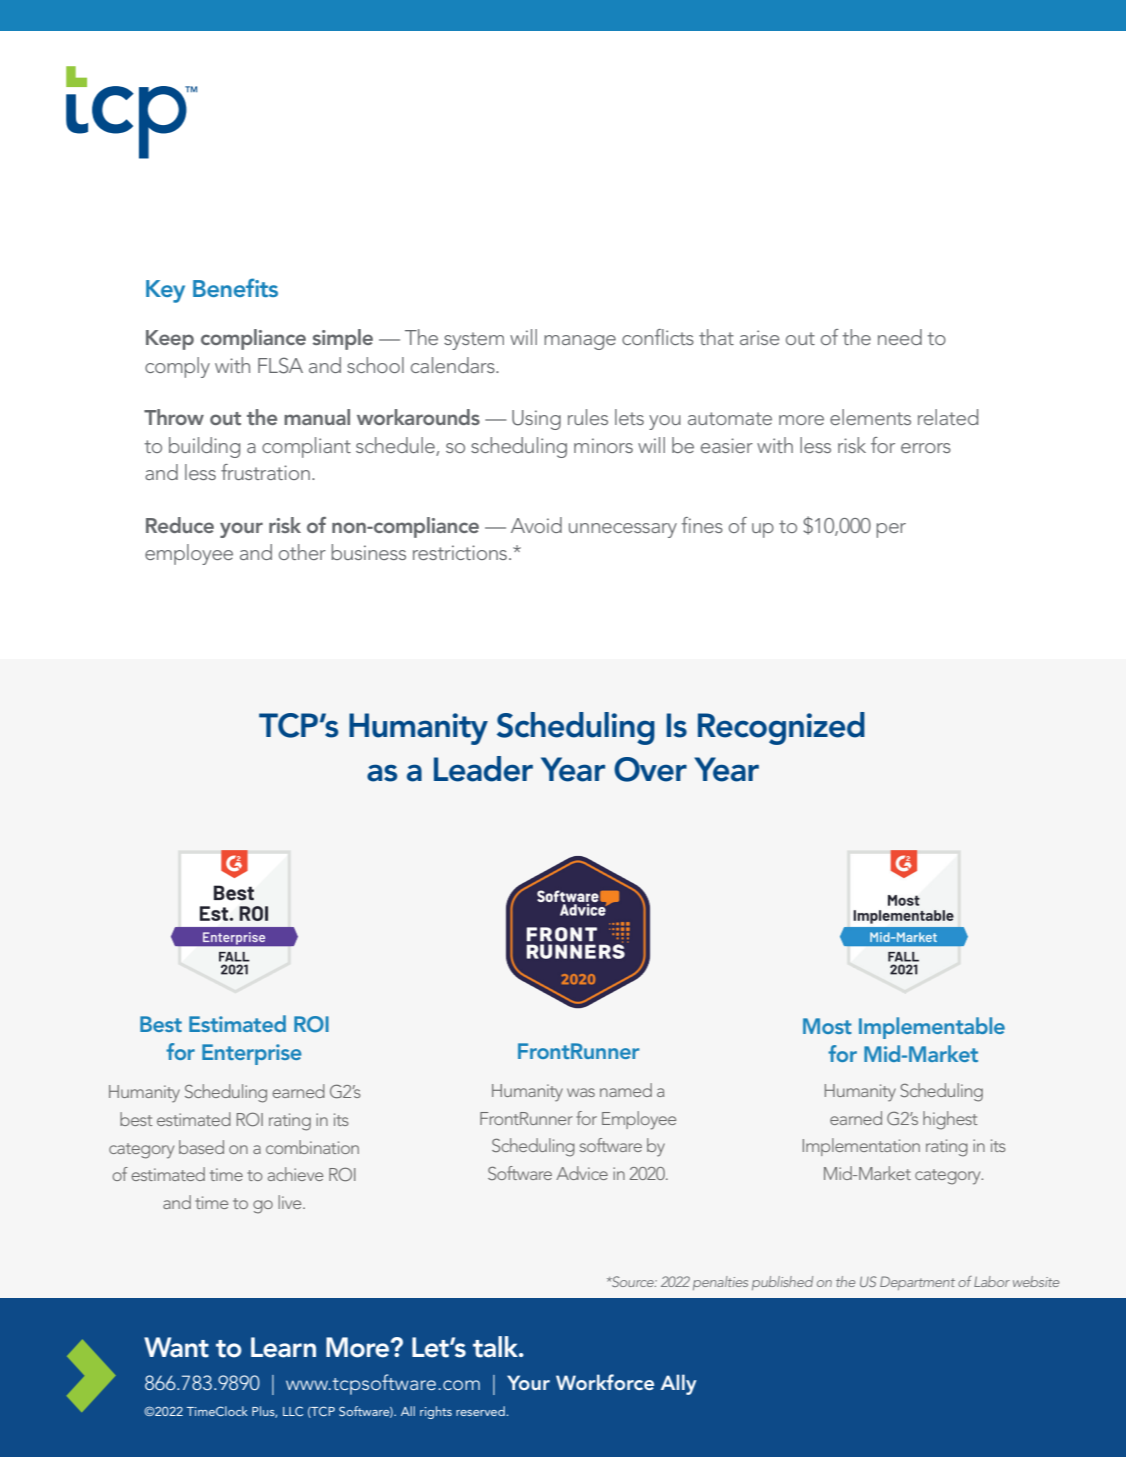 The image size is (1126, 1457). I want to click on other, so click(302, 552).
